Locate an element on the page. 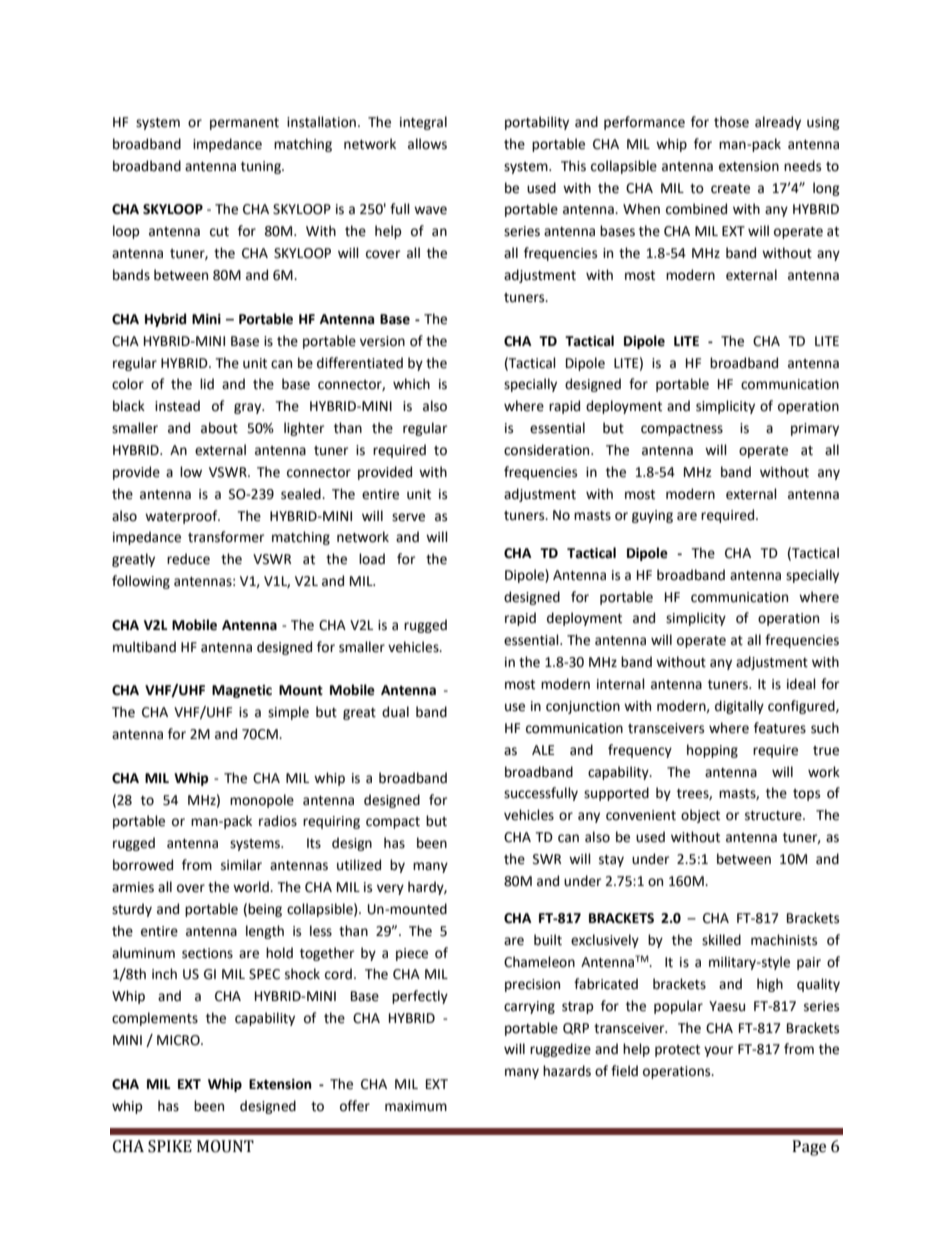 The width and height of the document is (952, 1233). Page is located at coordinates (809, 1148).
